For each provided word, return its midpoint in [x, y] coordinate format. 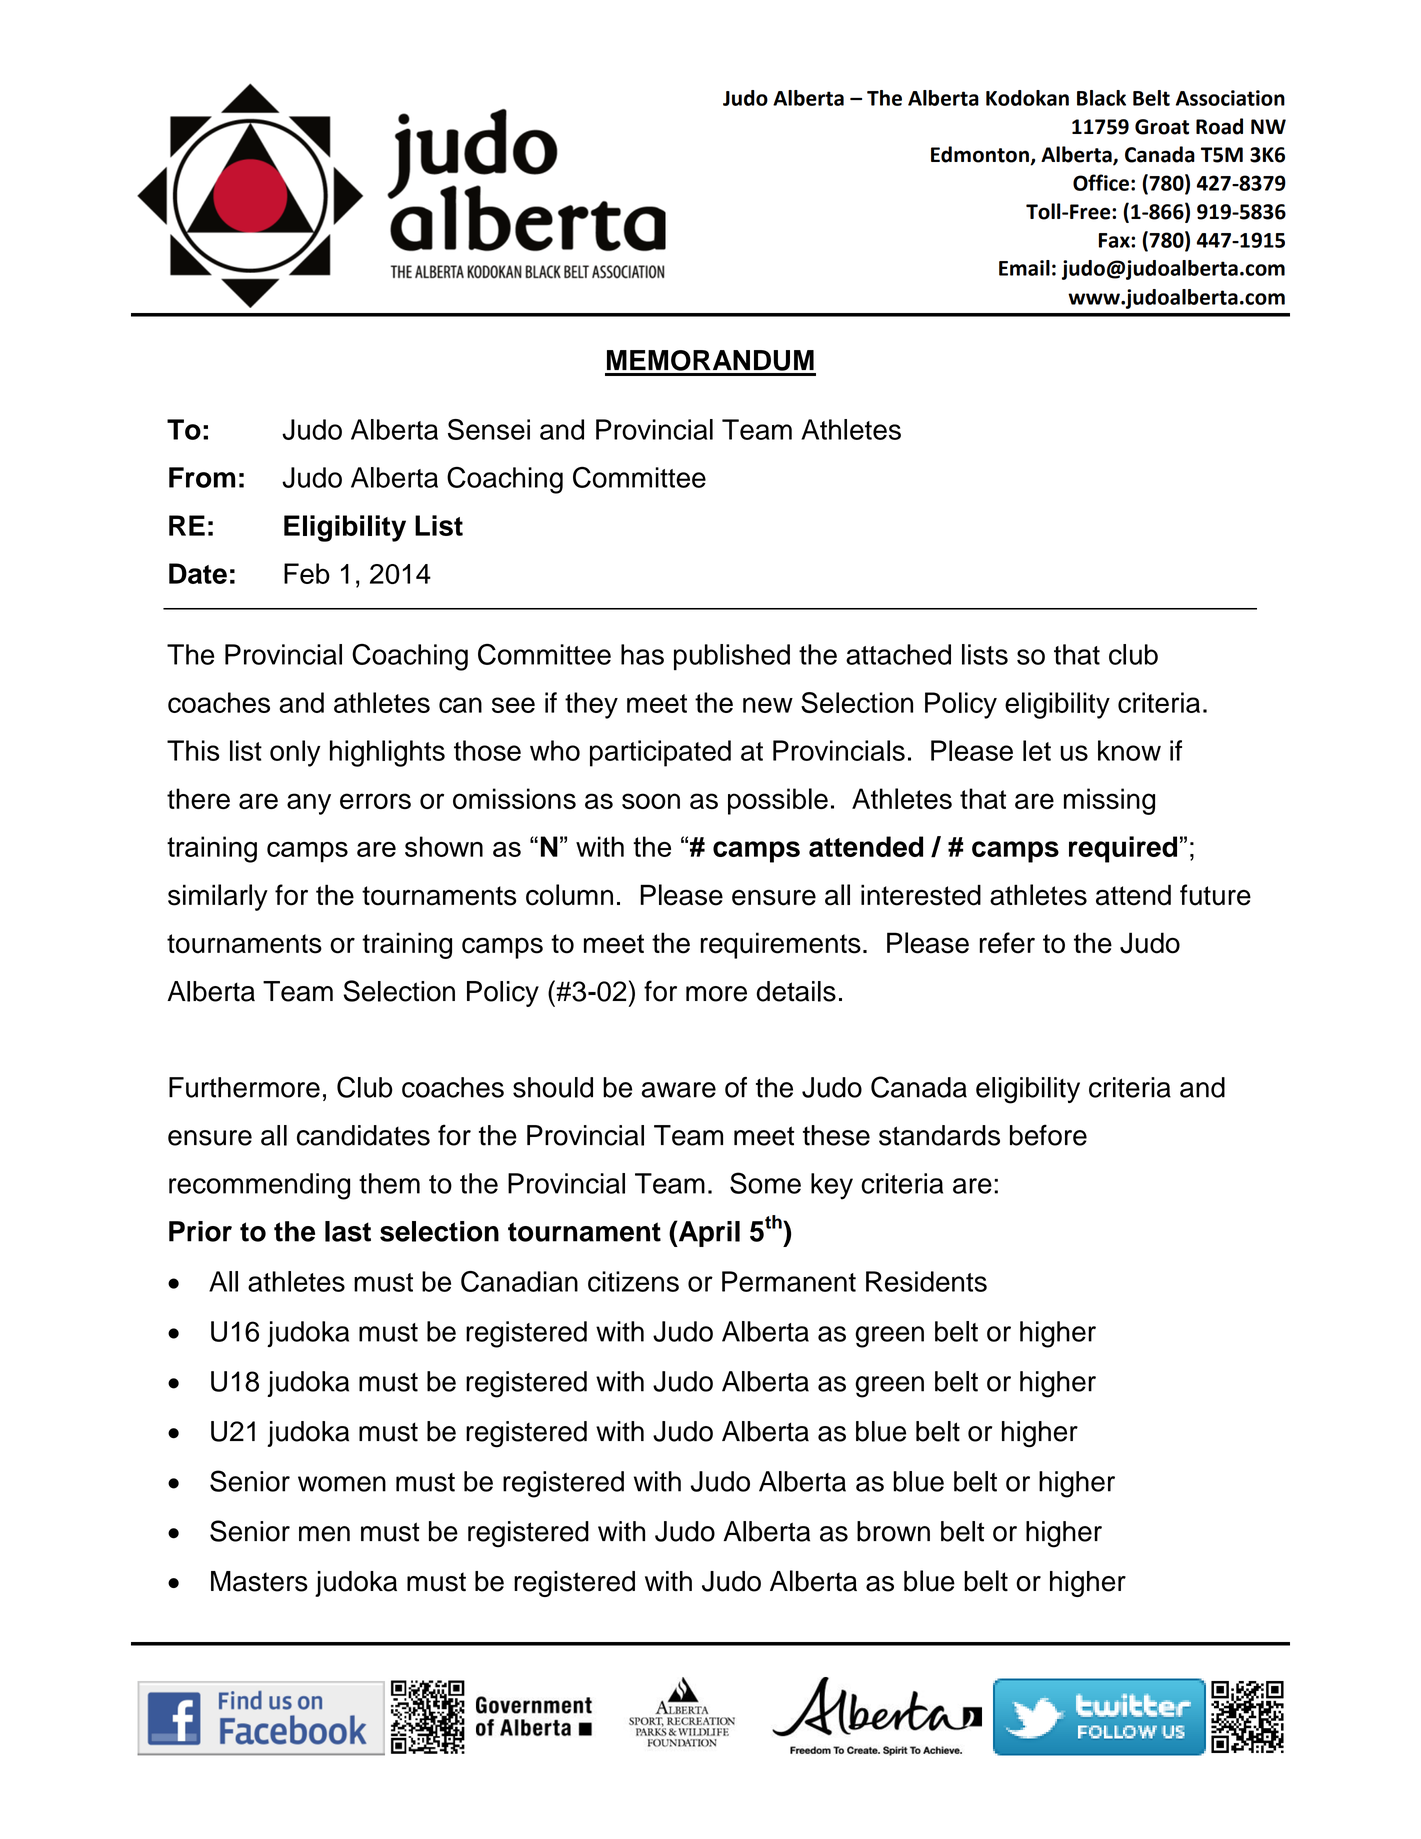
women [342, 1484]
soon [651, 801]
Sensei [489, 429]
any [309, 804]
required [1123, 849]
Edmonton [981, 155]
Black [1101, 98]
